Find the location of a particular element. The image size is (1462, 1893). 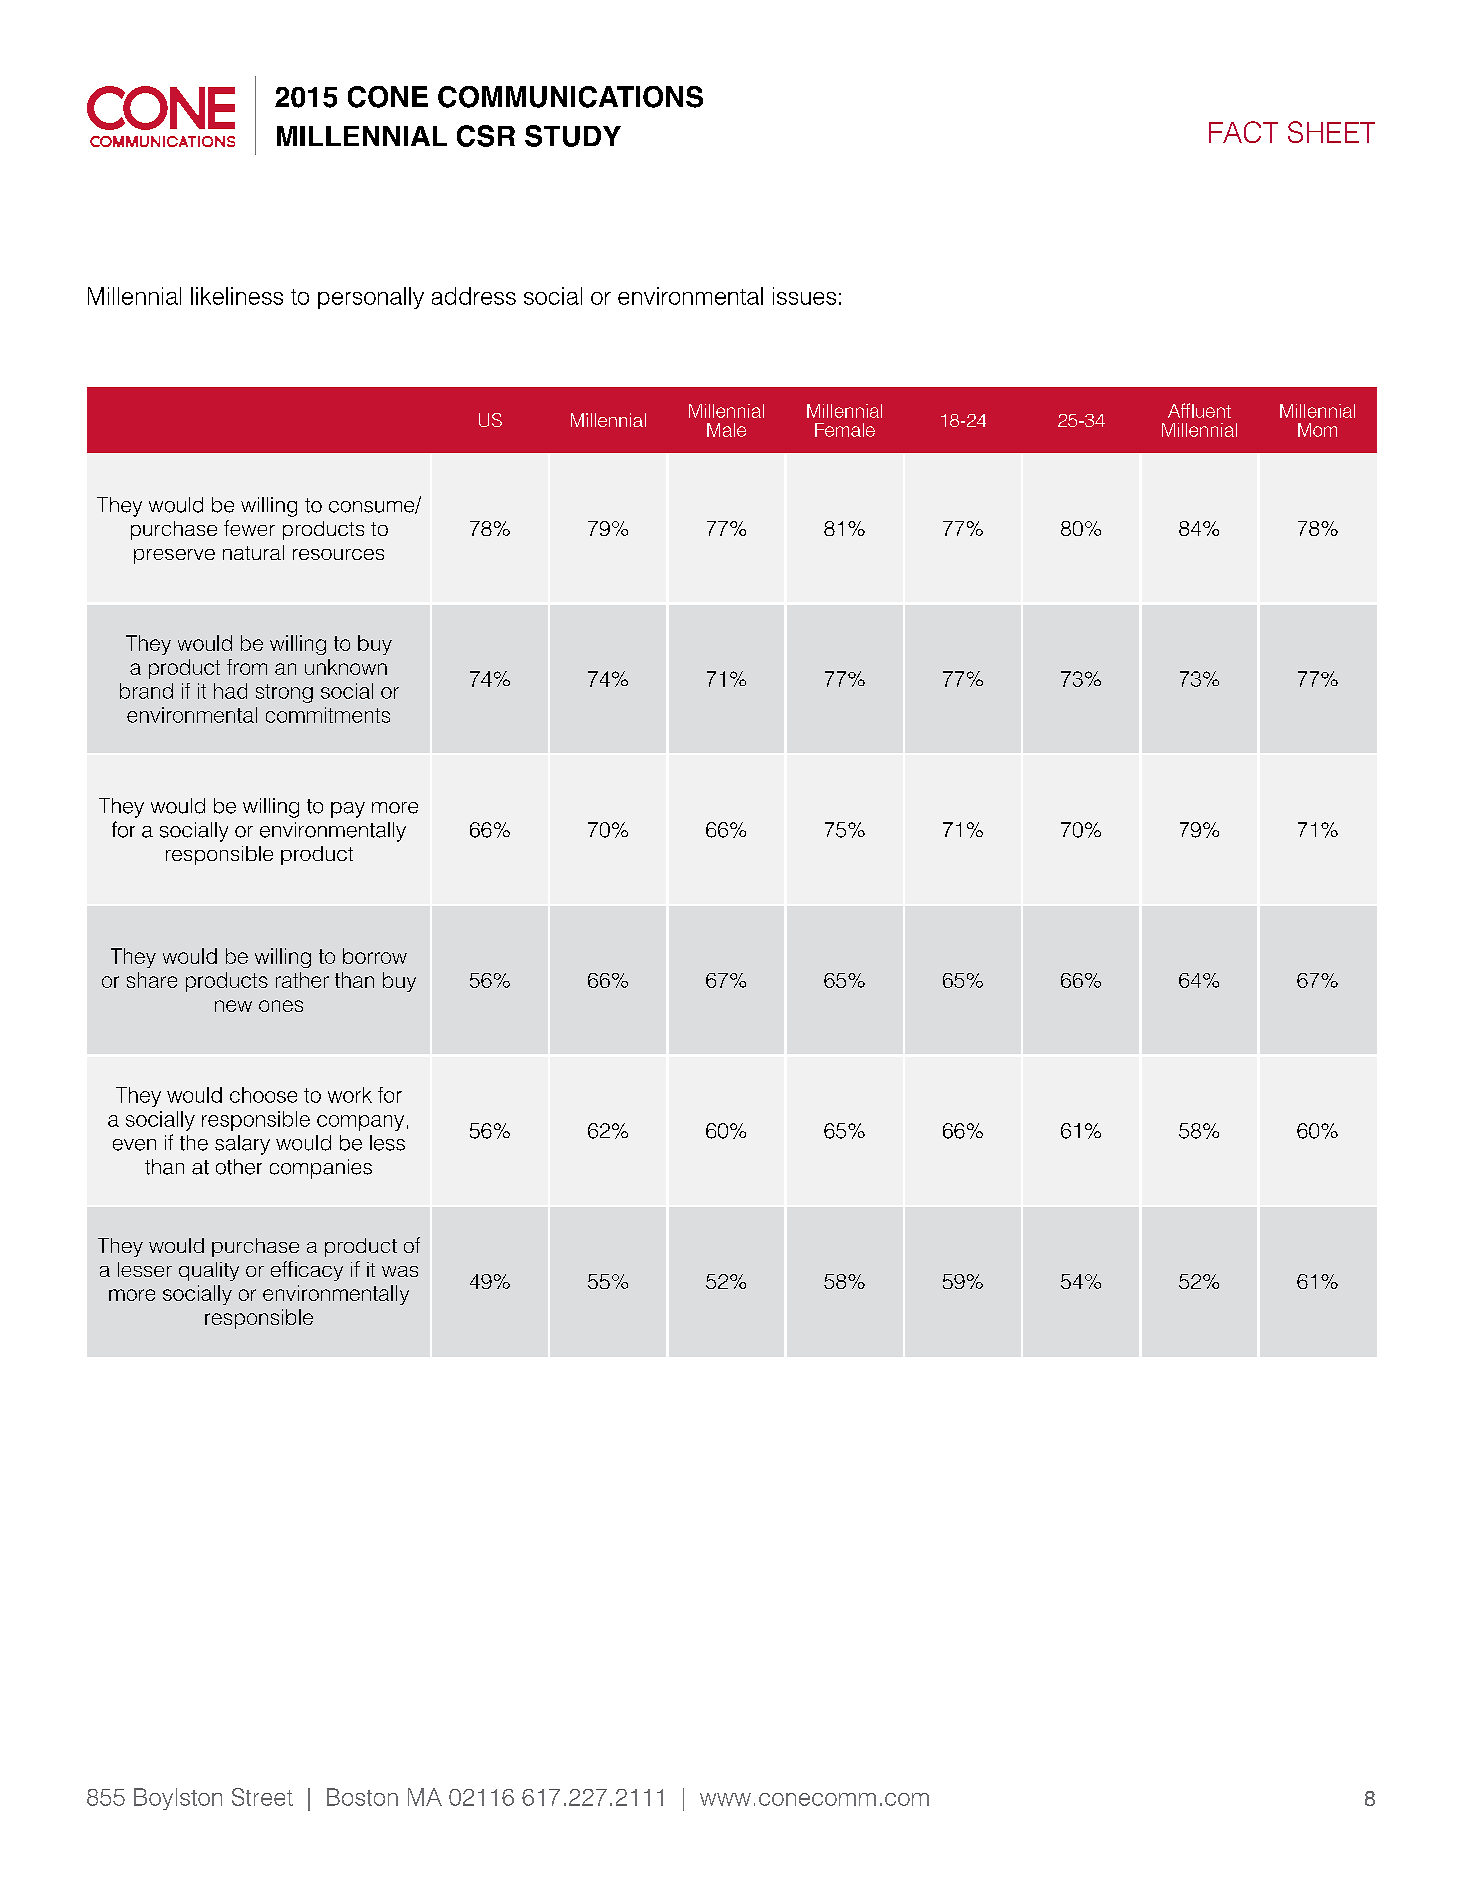

was is located at coordinates (400, 1271).
